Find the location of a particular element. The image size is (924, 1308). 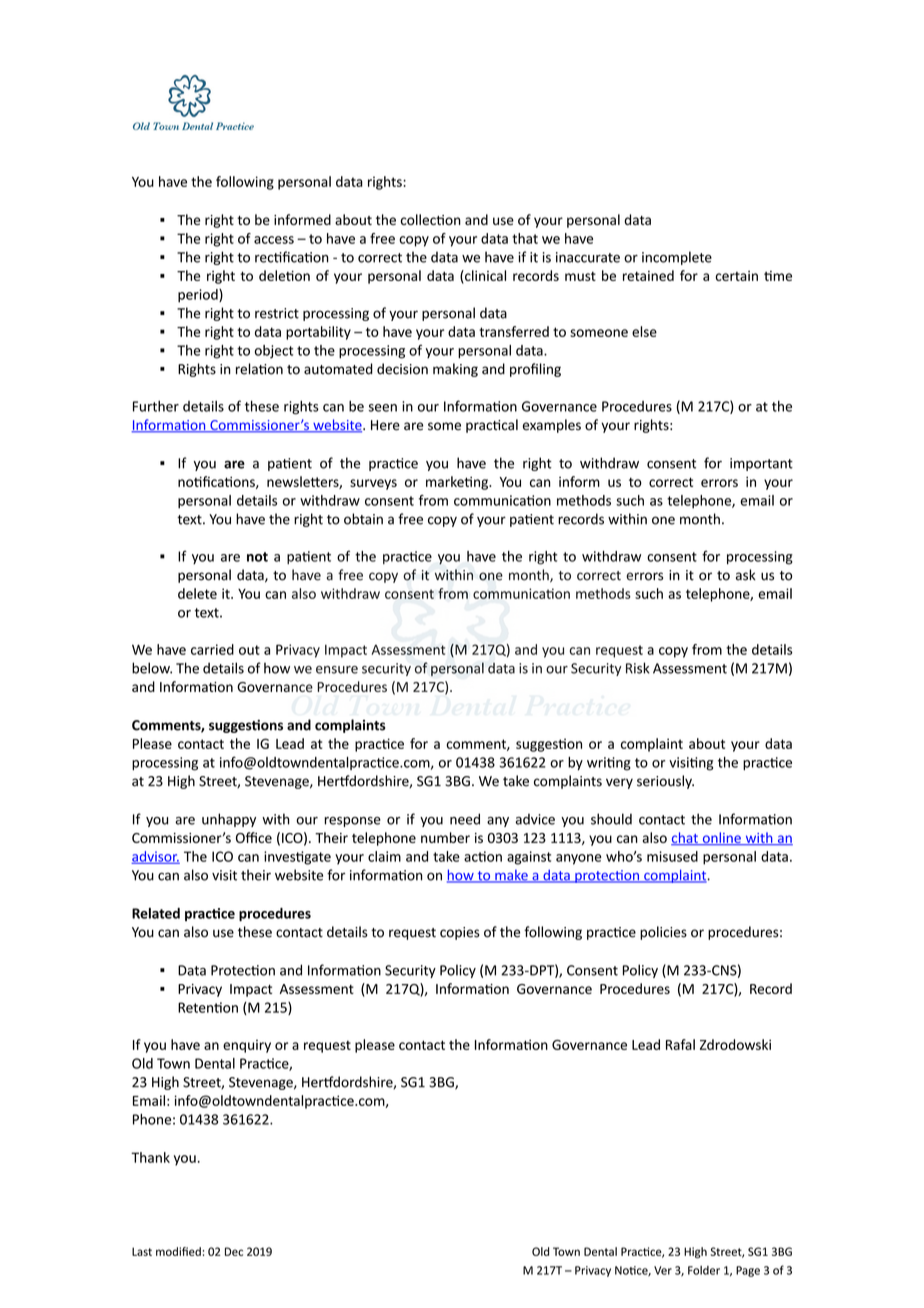

incomplete is located at coordinates (677, 258).
